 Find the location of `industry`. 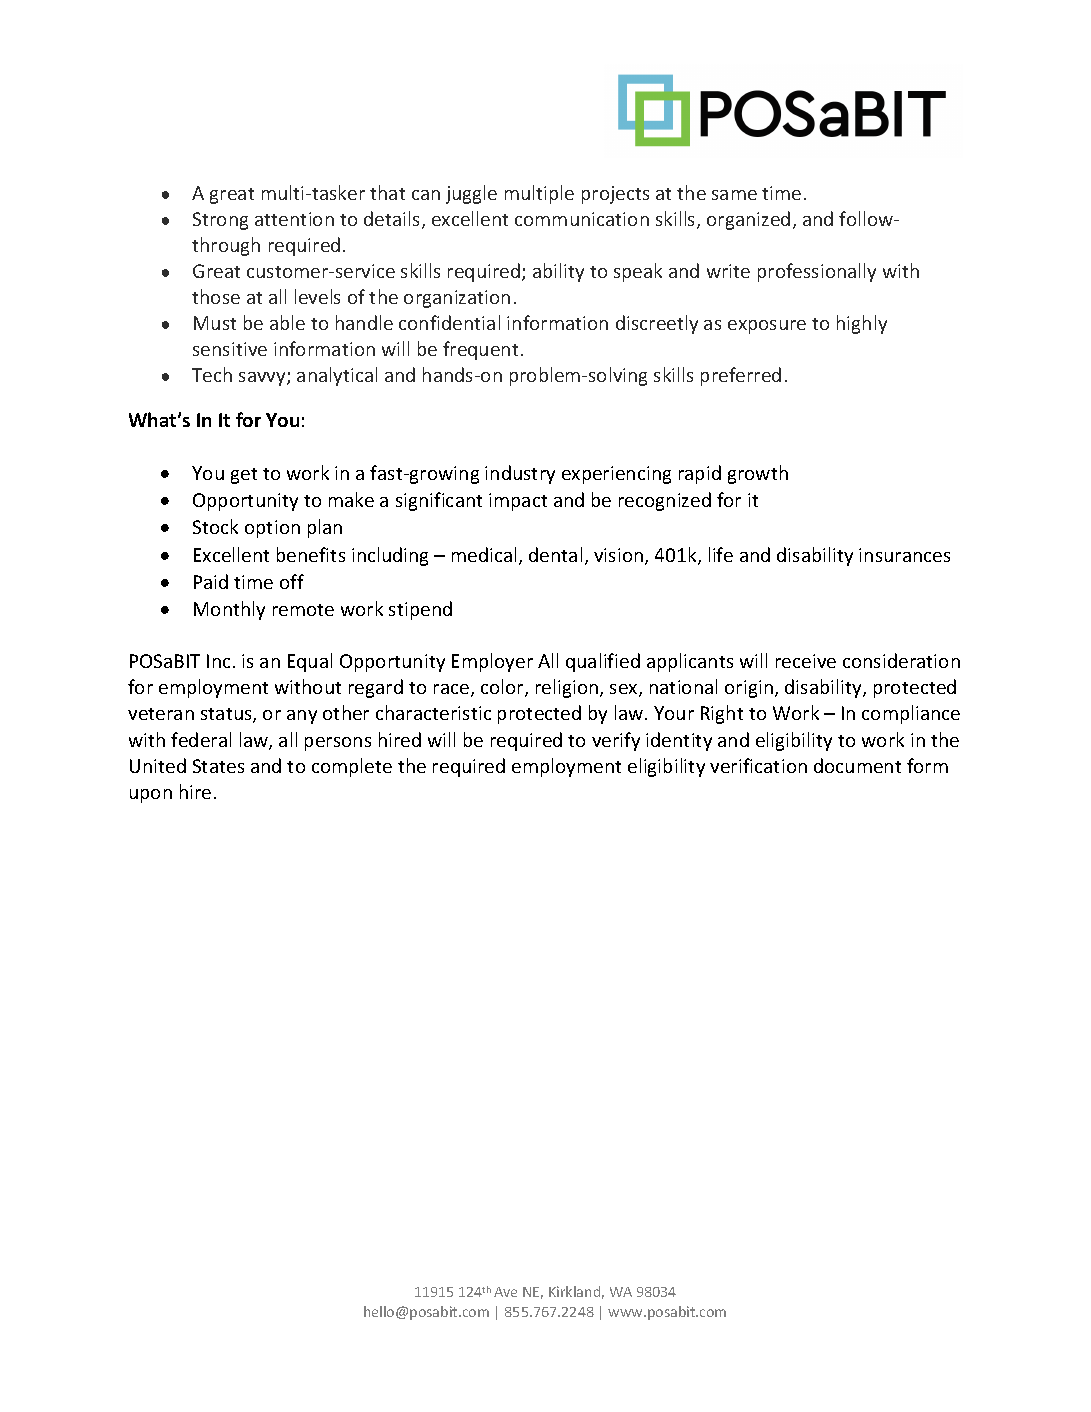

industry is located at coordinates (520, 474).
